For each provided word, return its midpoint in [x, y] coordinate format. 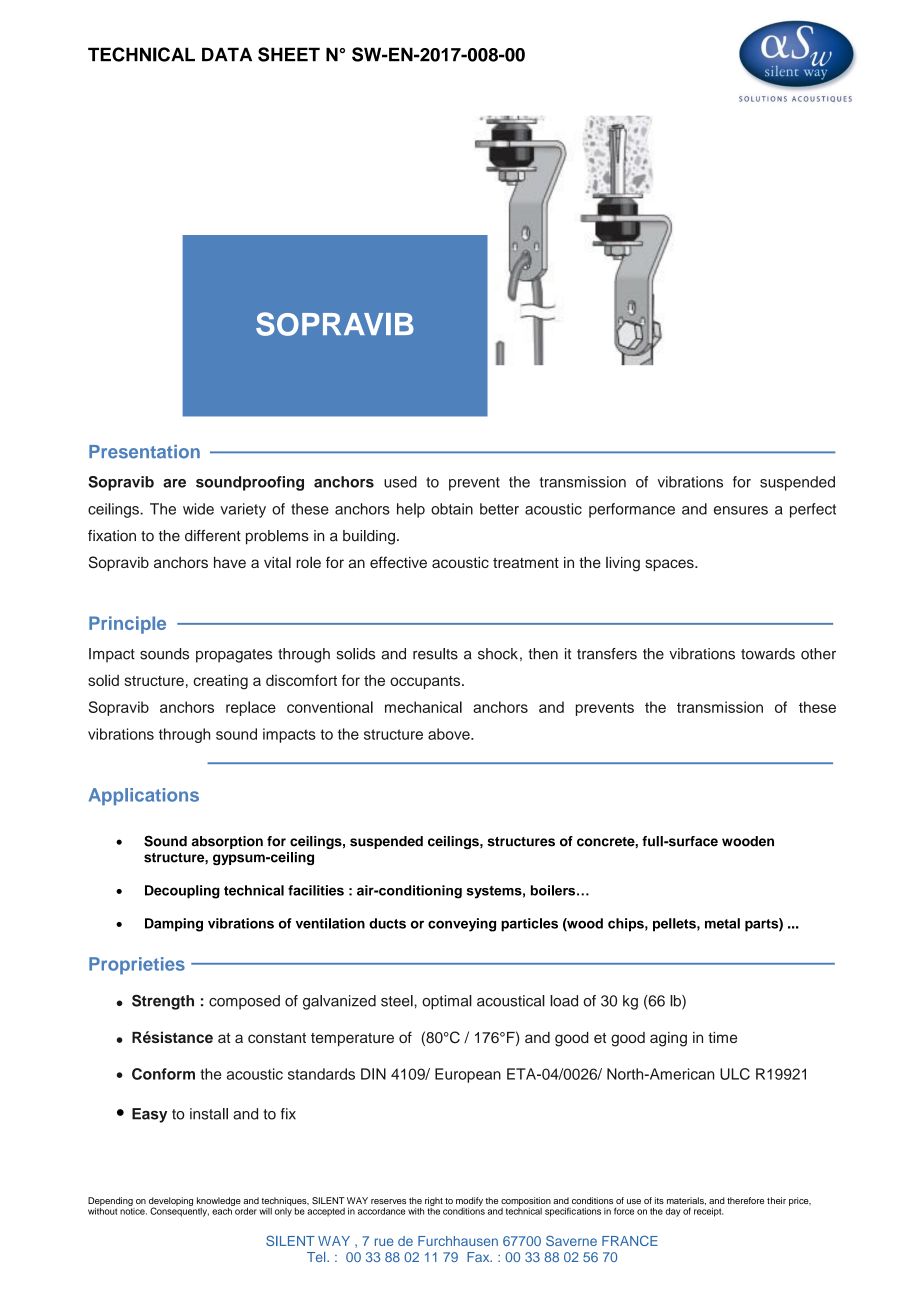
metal [722, 923]
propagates [234, 656]
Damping [174, 925]
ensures [741, 510]
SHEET [289, 54]
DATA [227, 54]
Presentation [144, 452]
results [435, 654]
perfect [813, 510]
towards [768, 654]
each [223, 1210]
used [400, 482]
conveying [462, 925]
